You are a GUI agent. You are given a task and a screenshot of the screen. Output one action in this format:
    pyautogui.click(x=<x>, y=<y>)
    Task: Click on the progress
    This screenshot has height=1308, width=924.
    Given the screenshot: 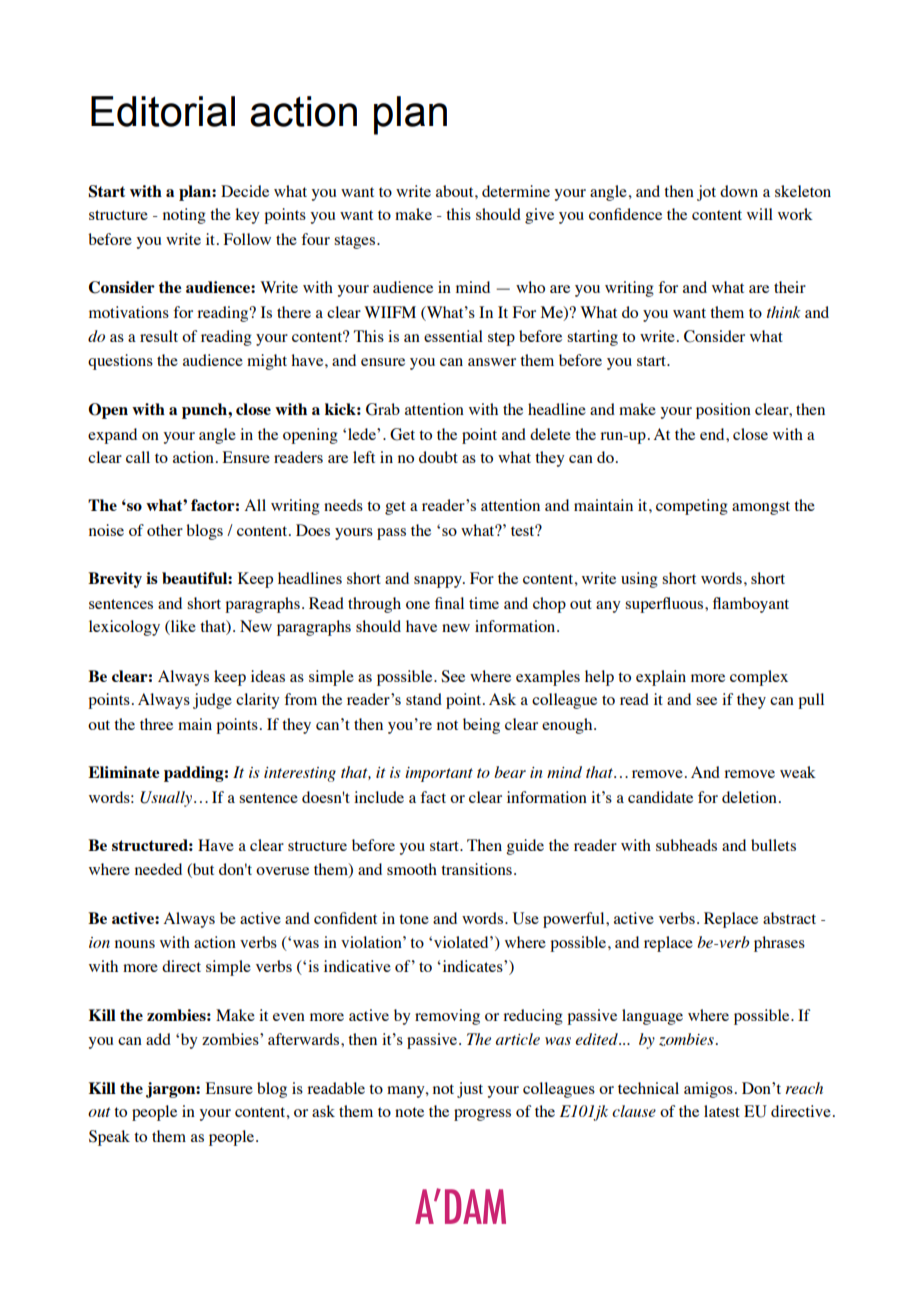 What is the action you would take?
    pyautogui.click(x=482, y=1115)
